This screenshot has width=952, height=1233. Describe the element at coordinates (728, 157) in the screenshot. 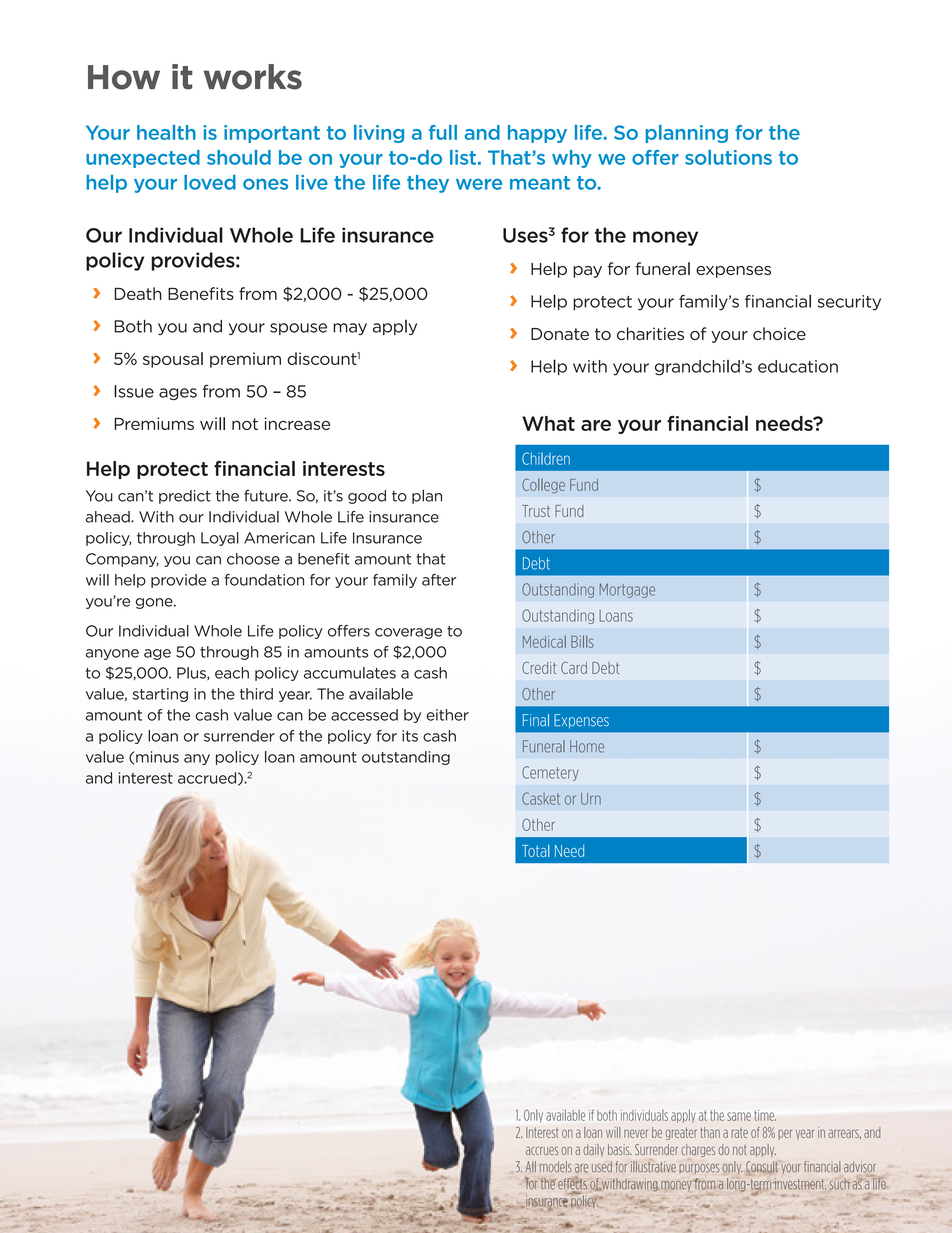

I see `solutions` at that location.
